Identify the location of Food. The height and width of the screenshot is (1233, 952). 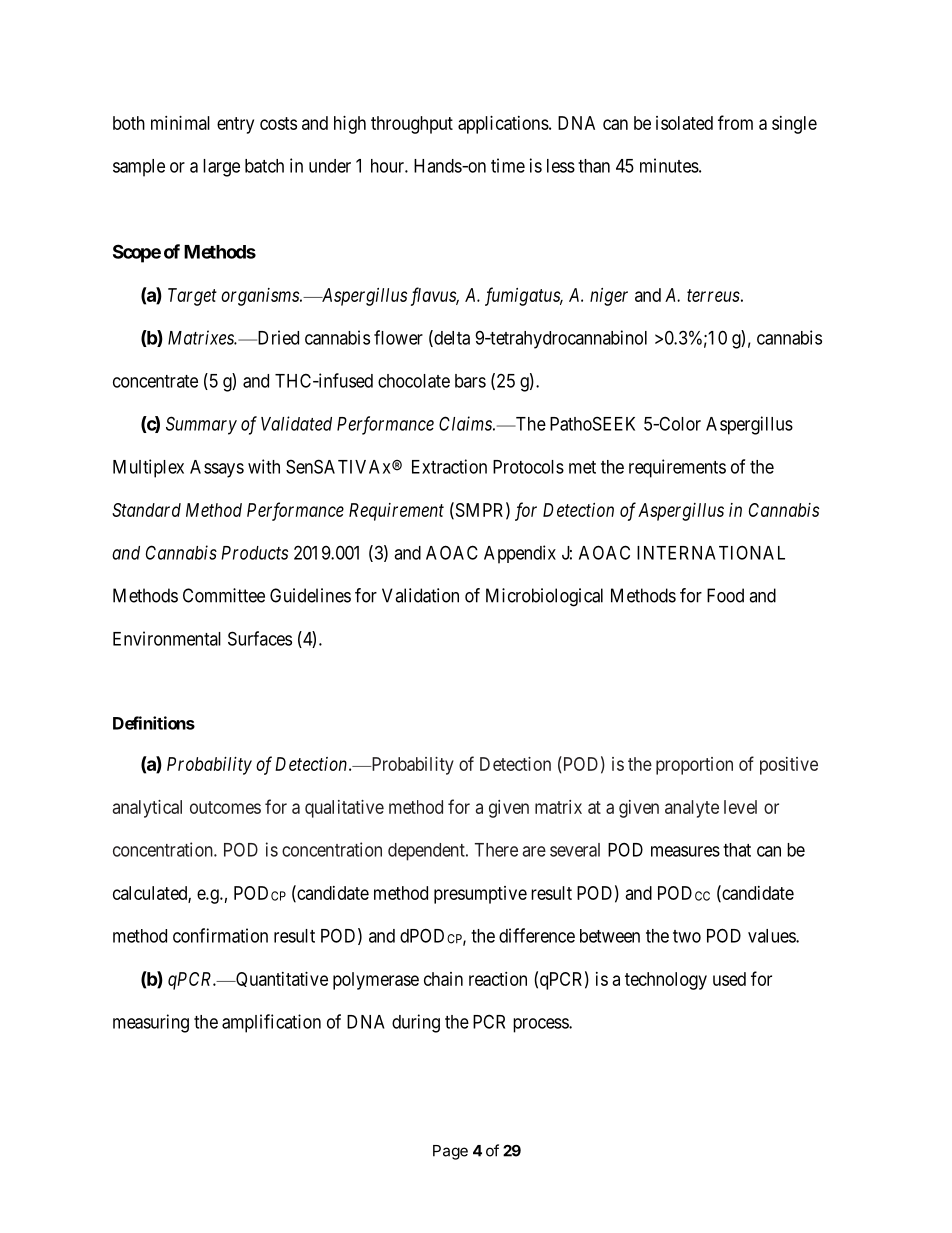
(725, 595).
